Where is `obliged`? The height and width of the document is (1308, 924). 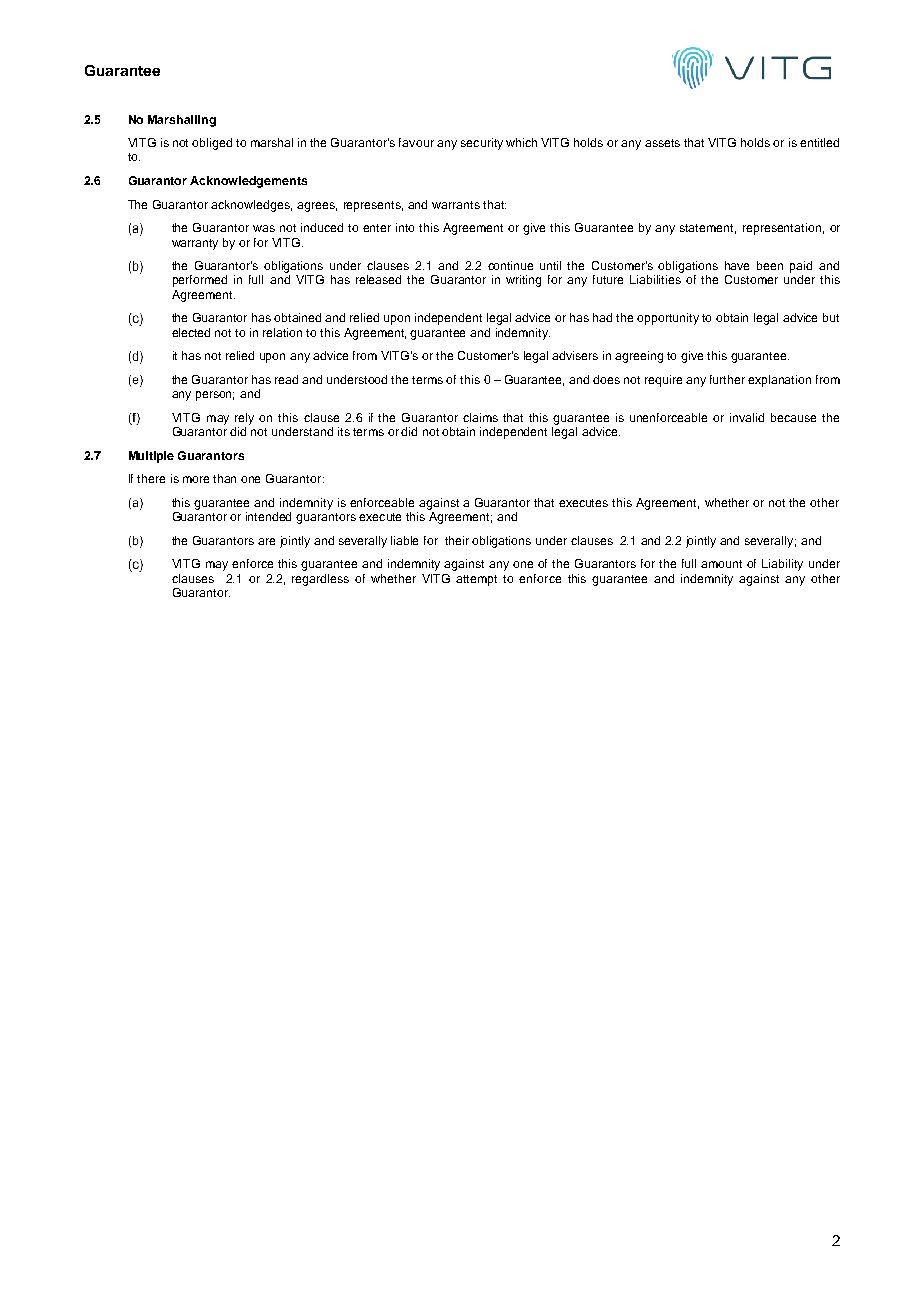 obliged is located at coordinates (212, 144).
